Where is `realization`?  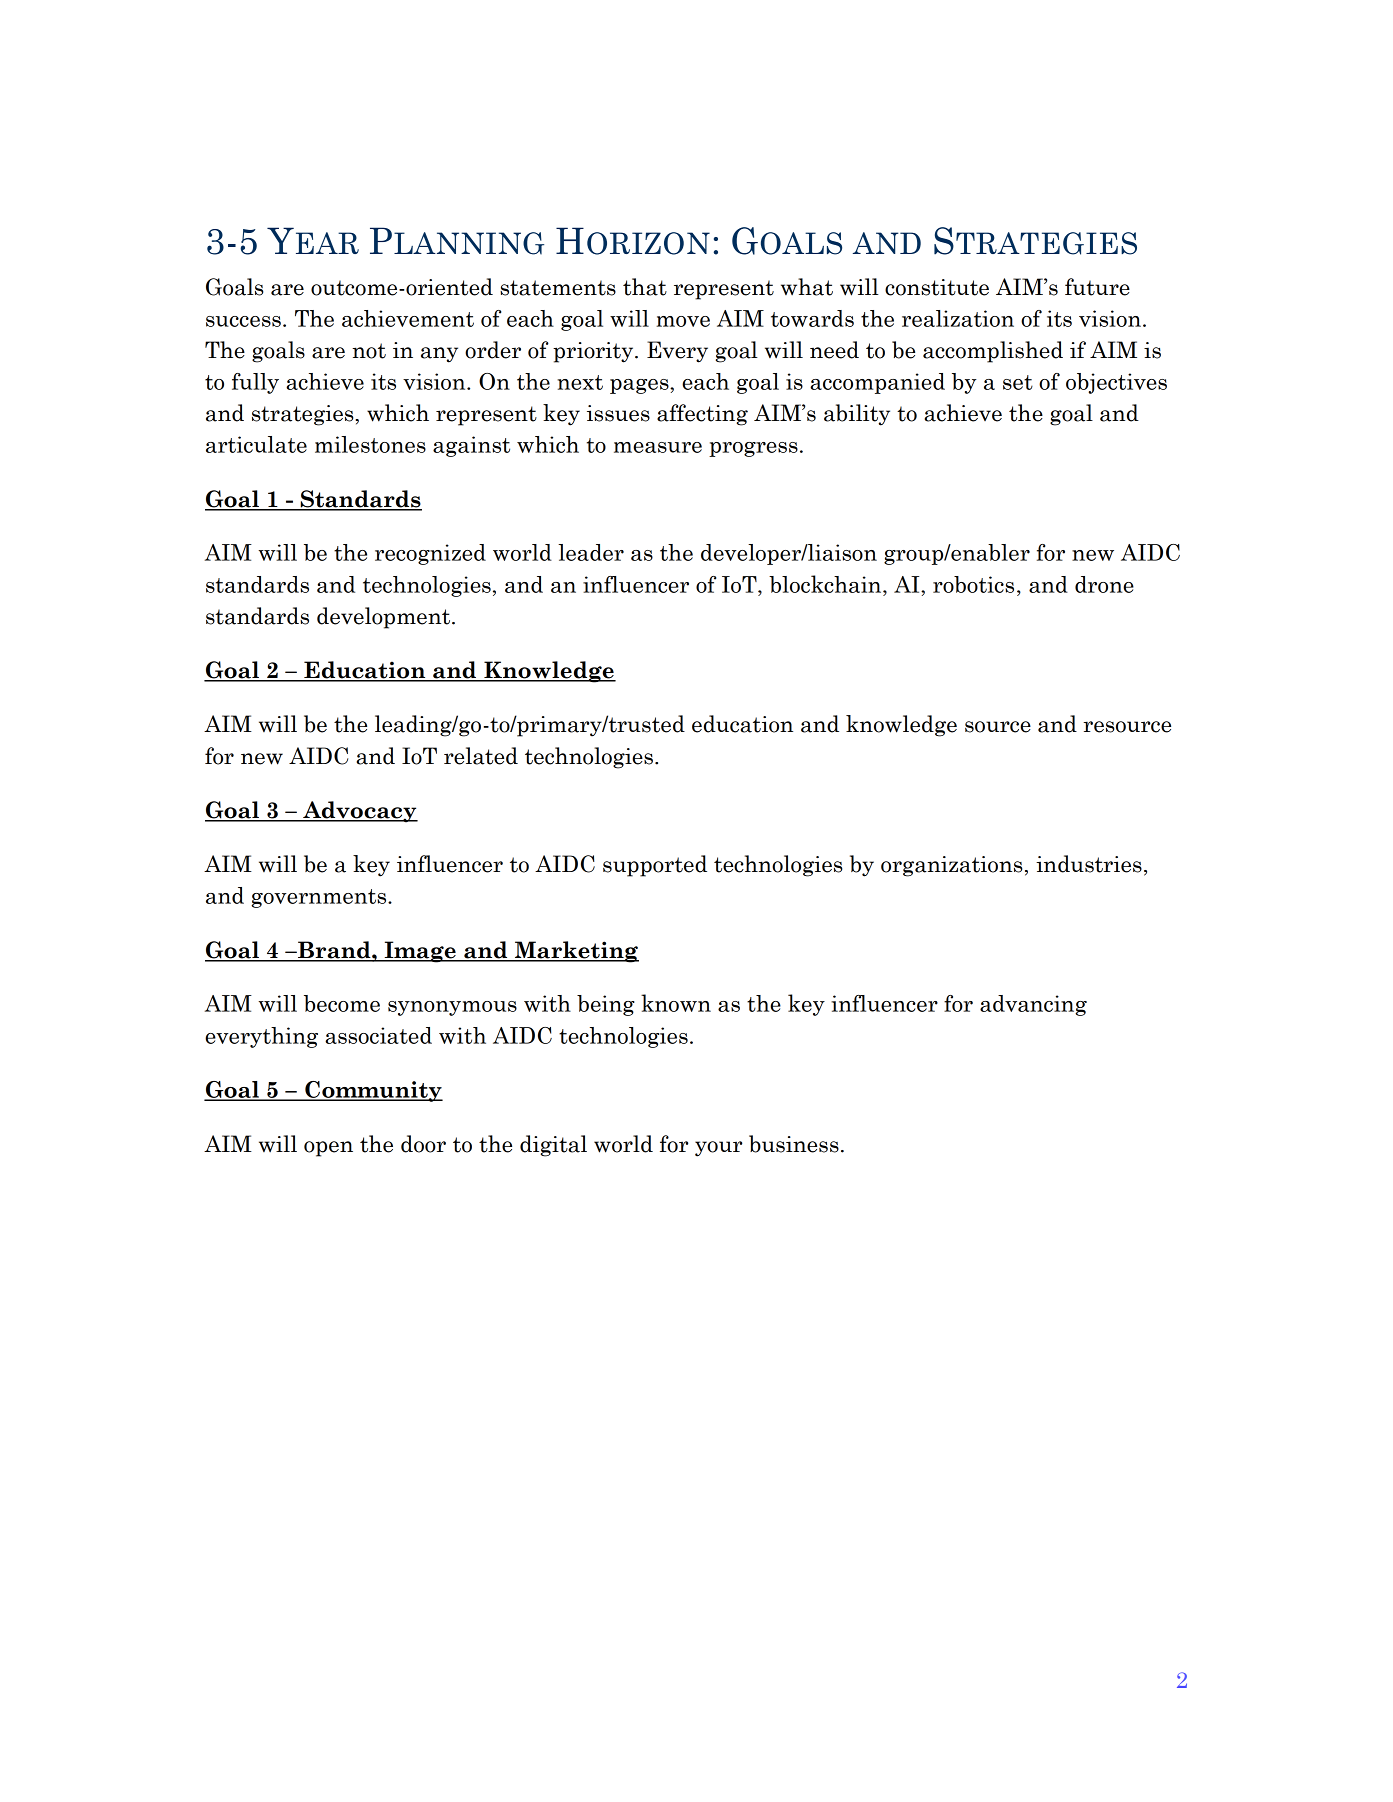 realization is located at coordinates (958, 318).
